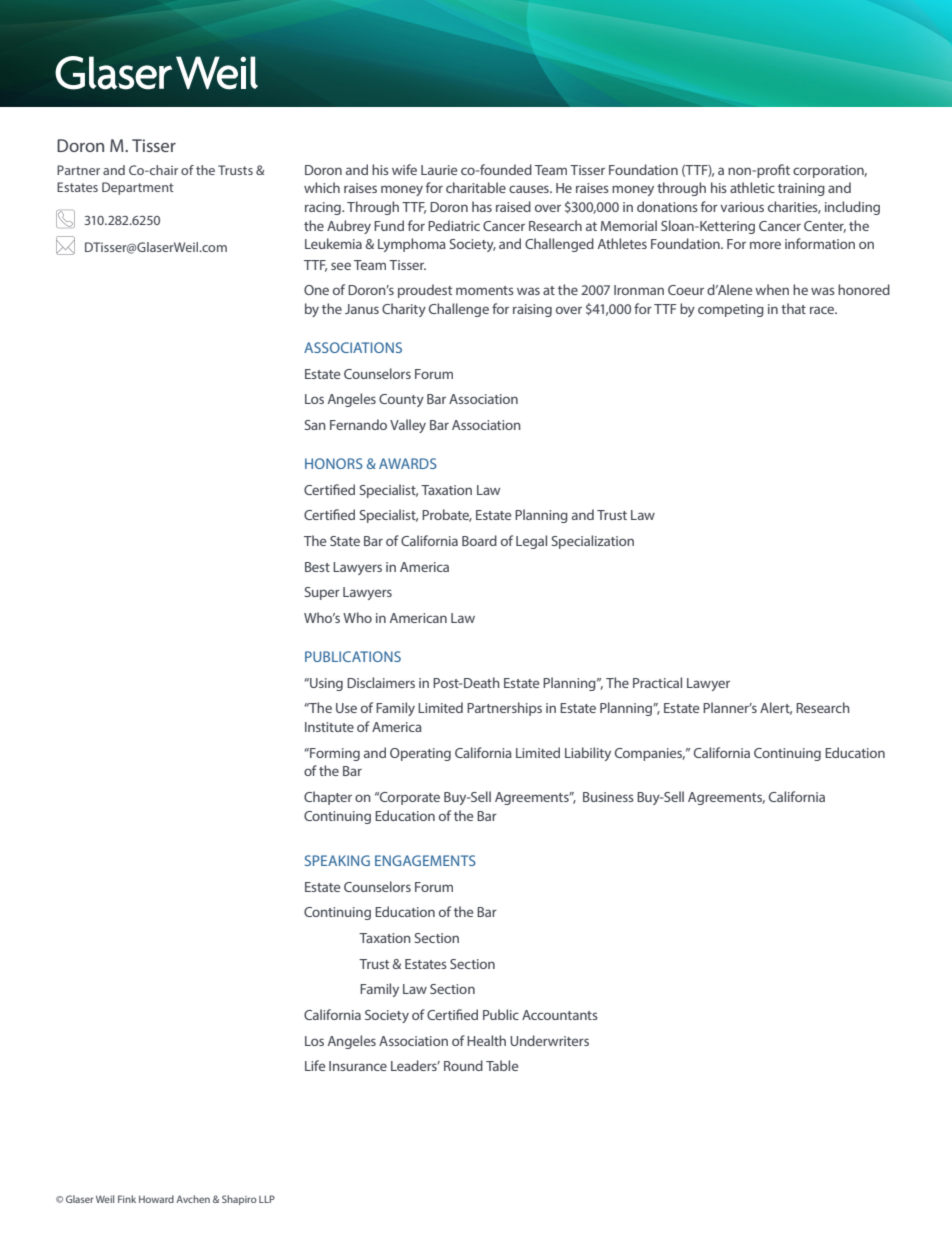 This screenshot has height=1233, width=952. I want to click on Round, so click(463, 1065).
